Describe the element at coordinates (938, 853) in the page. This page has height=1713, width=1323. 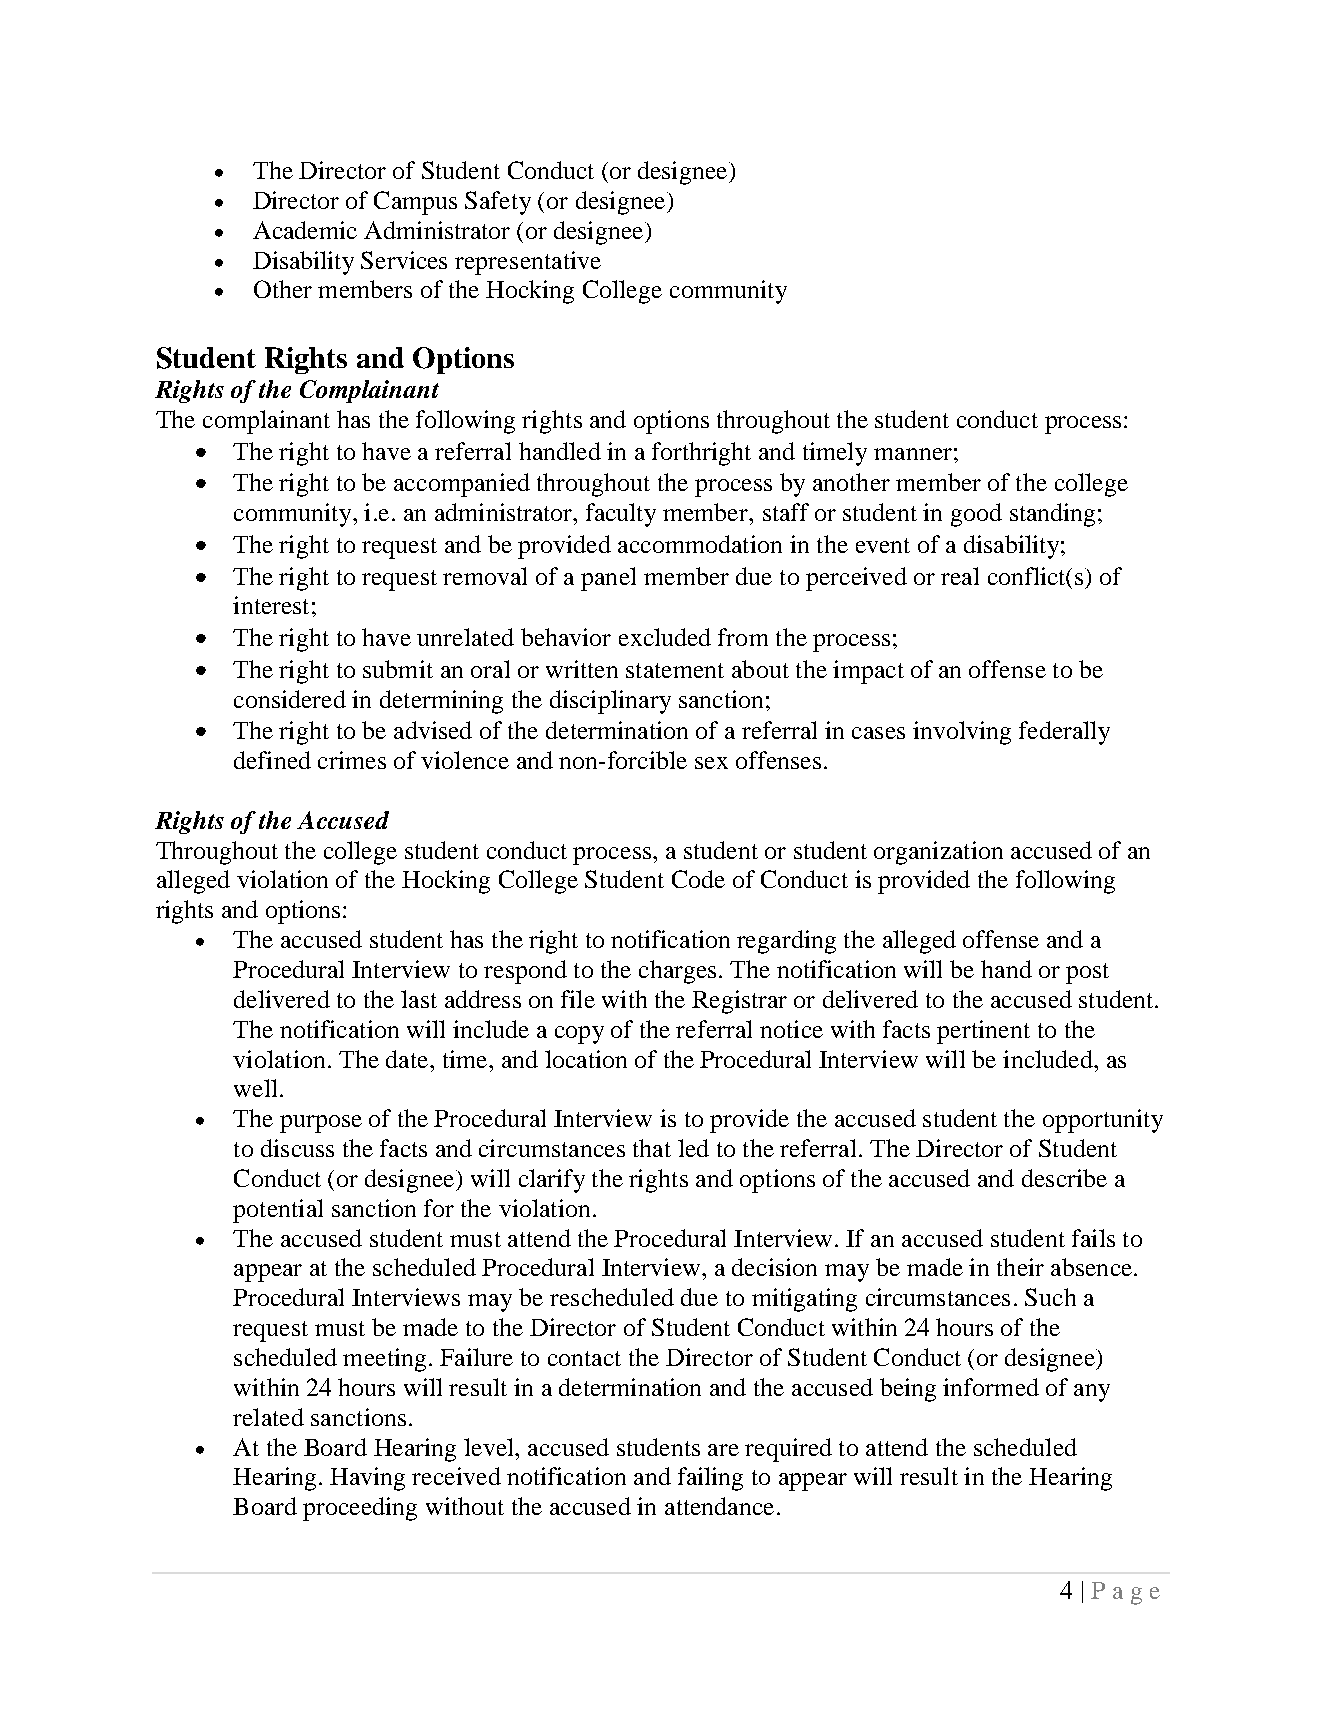
I see `organization` at that location.
